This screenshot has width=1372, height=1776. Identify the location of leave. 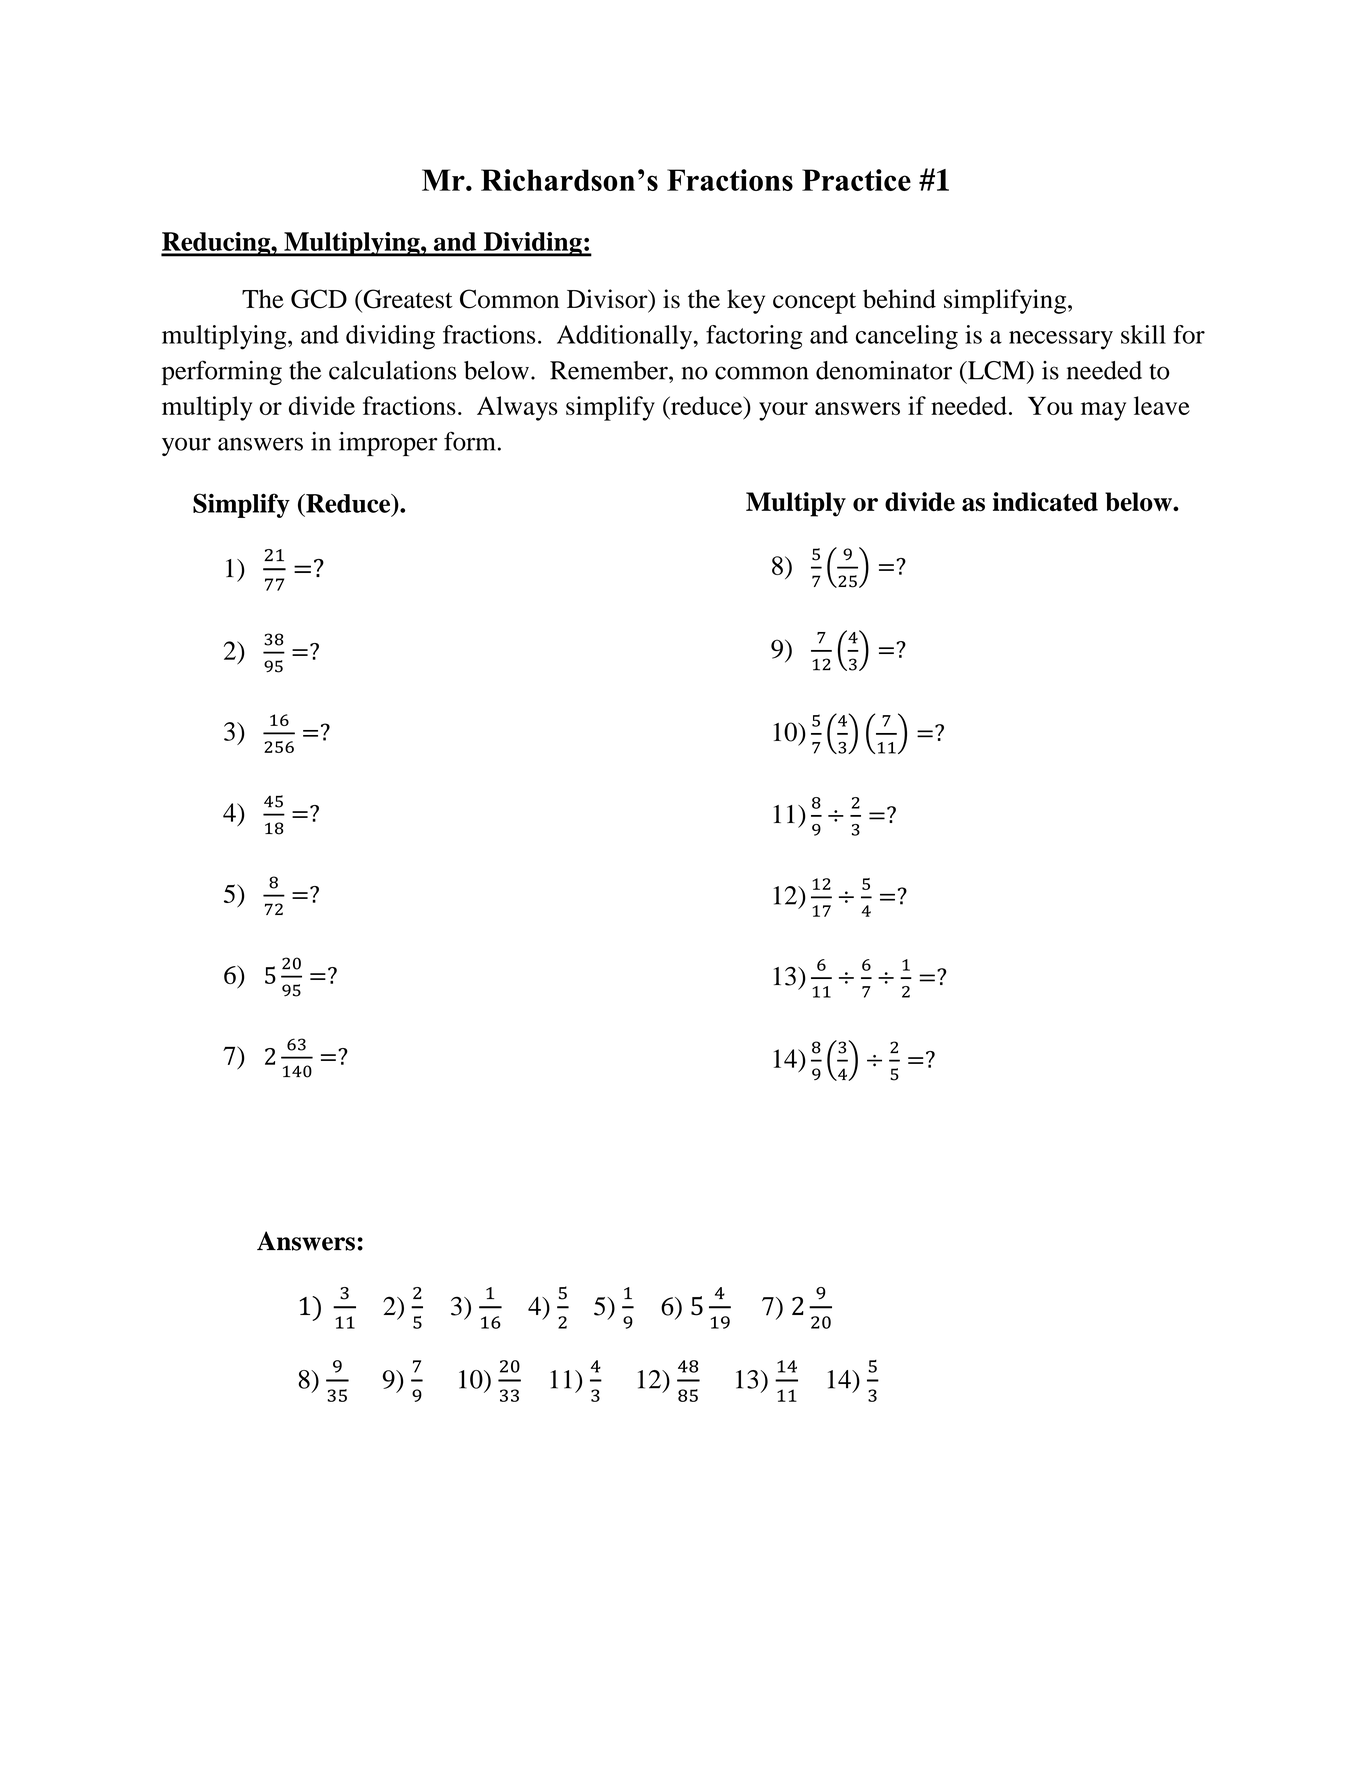
(1162, 405).
